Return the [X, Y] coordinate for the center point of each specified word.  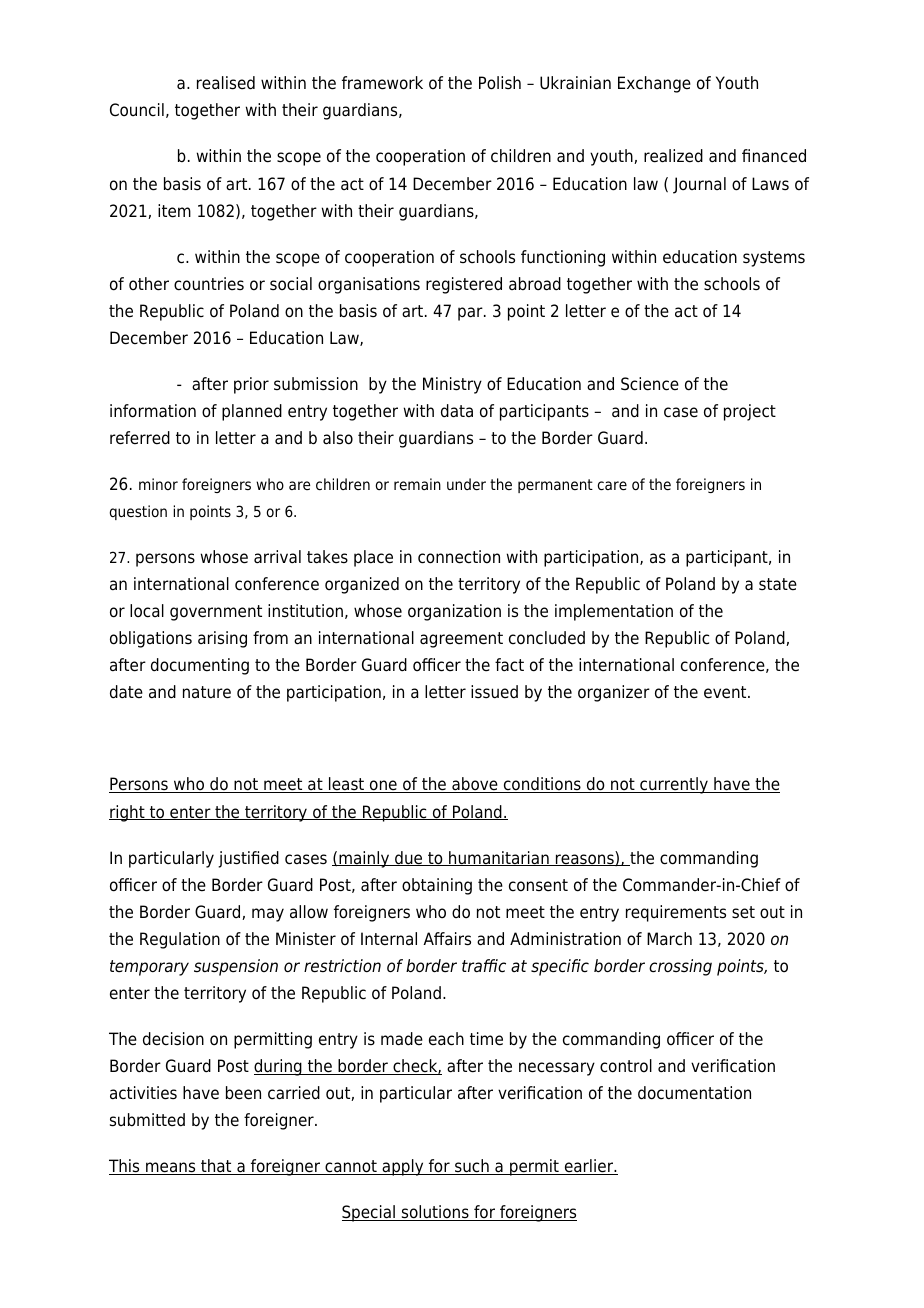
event [726, 692]
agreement [461, 640]
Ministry [452, 385]
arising [222, 639]
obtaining [437, 886]
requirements [676, 913]
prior [251, 385]
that [216, 1167]
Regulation [180, 940]
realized [673, 156]
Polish [500, 83]
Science [650, 384]
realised [226, 83]
